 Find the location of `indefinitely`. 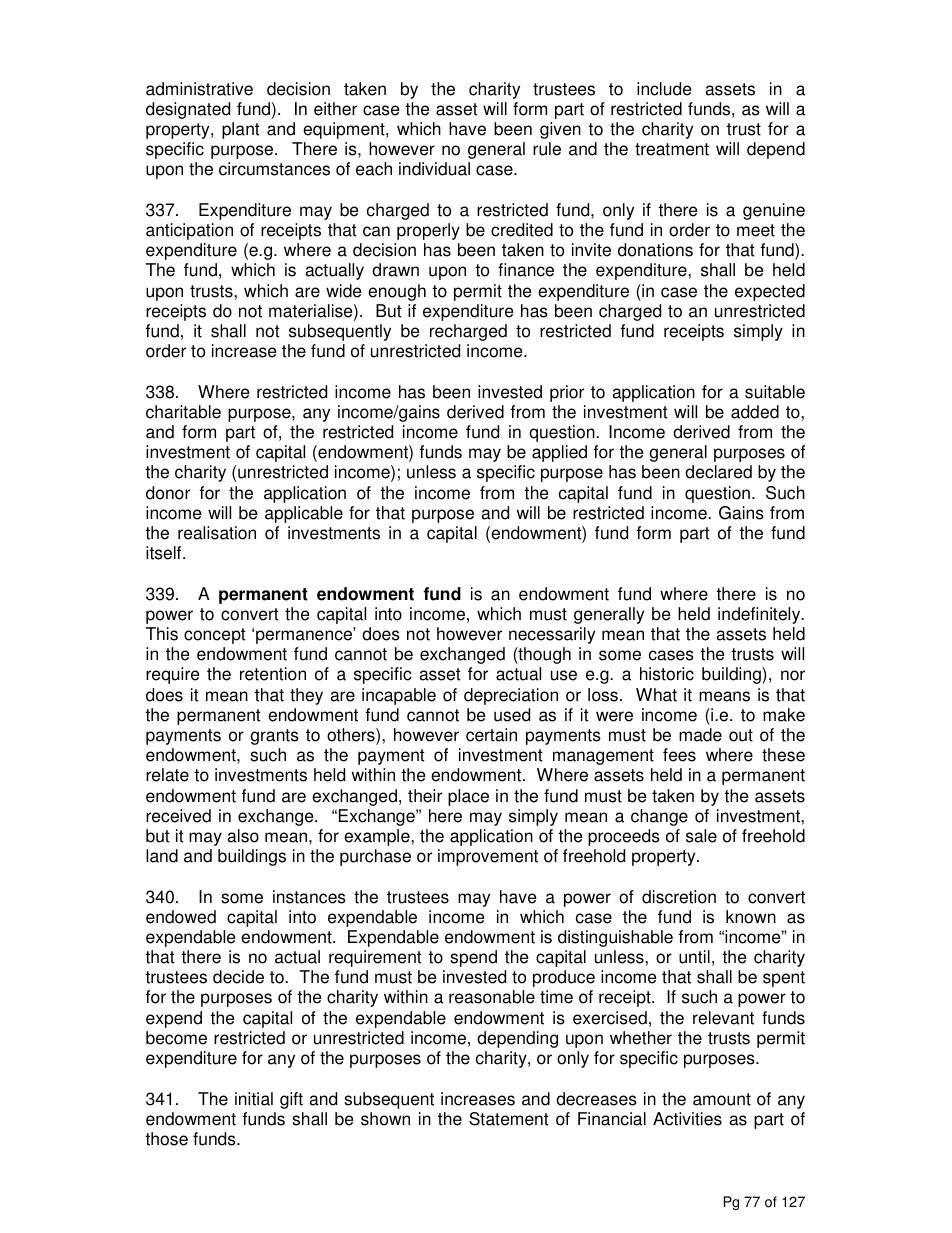

indefinitely is located at coordinates (760, 615).
